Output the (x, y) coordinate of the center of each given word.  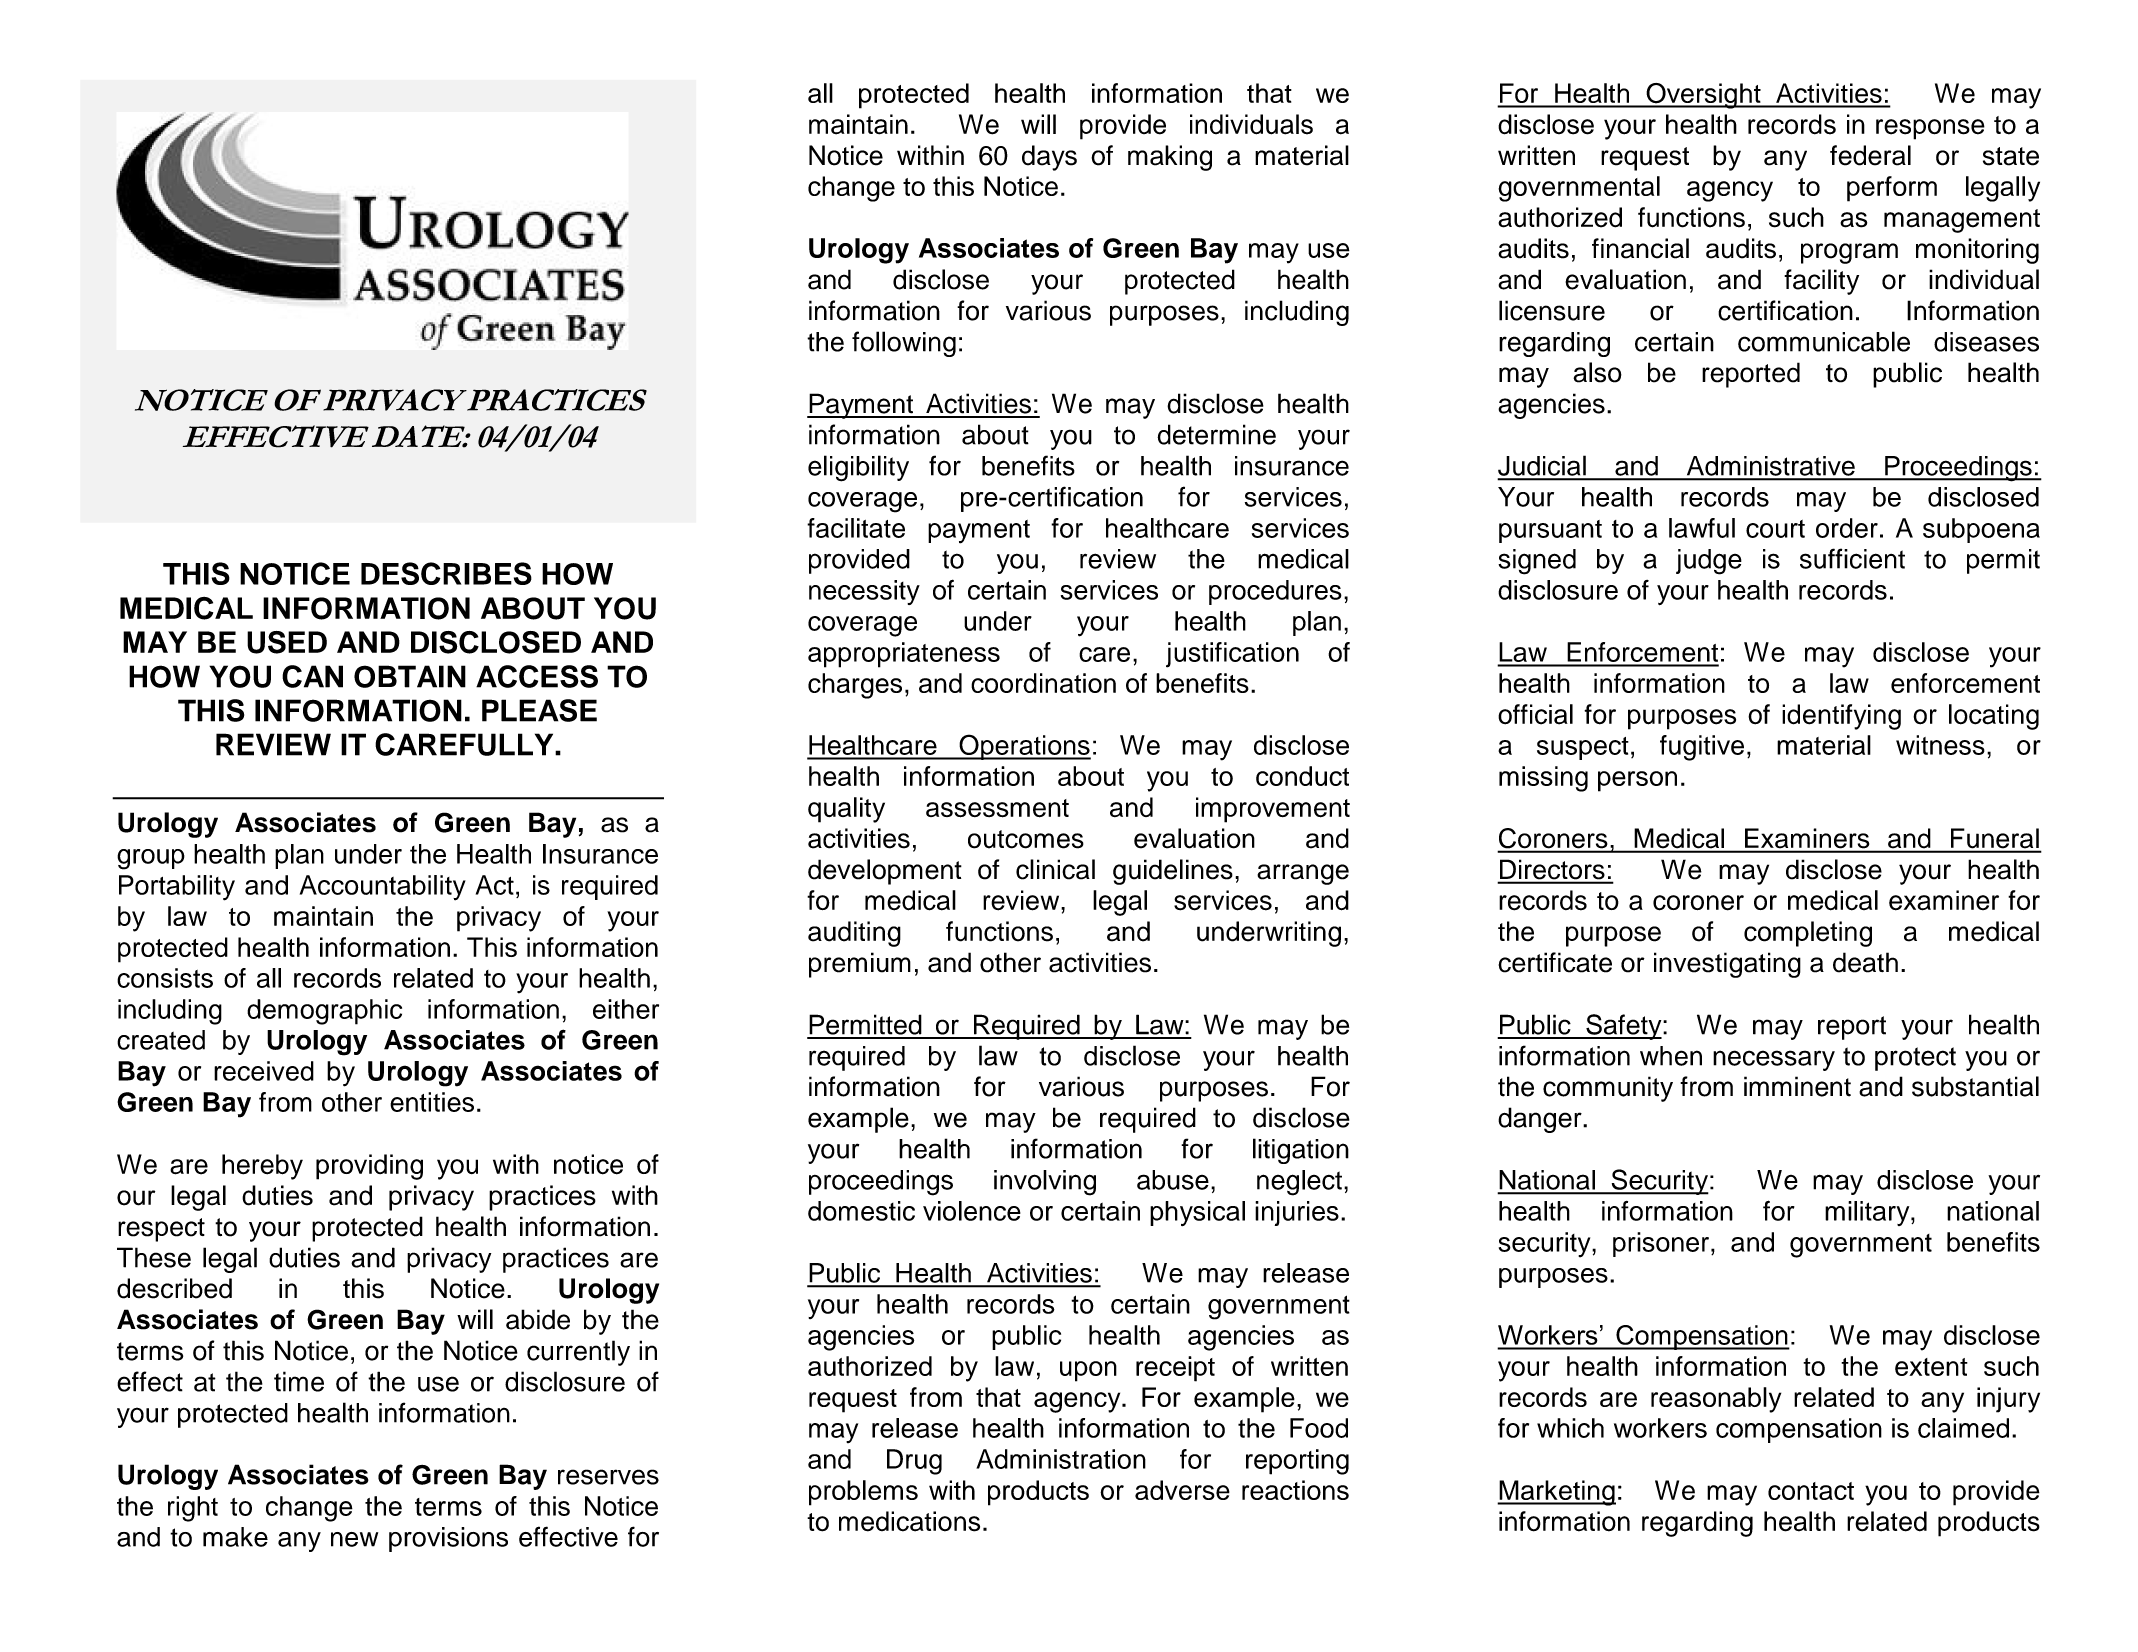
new (354, 1539)
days (1049, 158)
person (1637, 781)
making (1170, 158)
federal (1870, 155)
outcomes (1026, 839)
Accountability (383, 888)
